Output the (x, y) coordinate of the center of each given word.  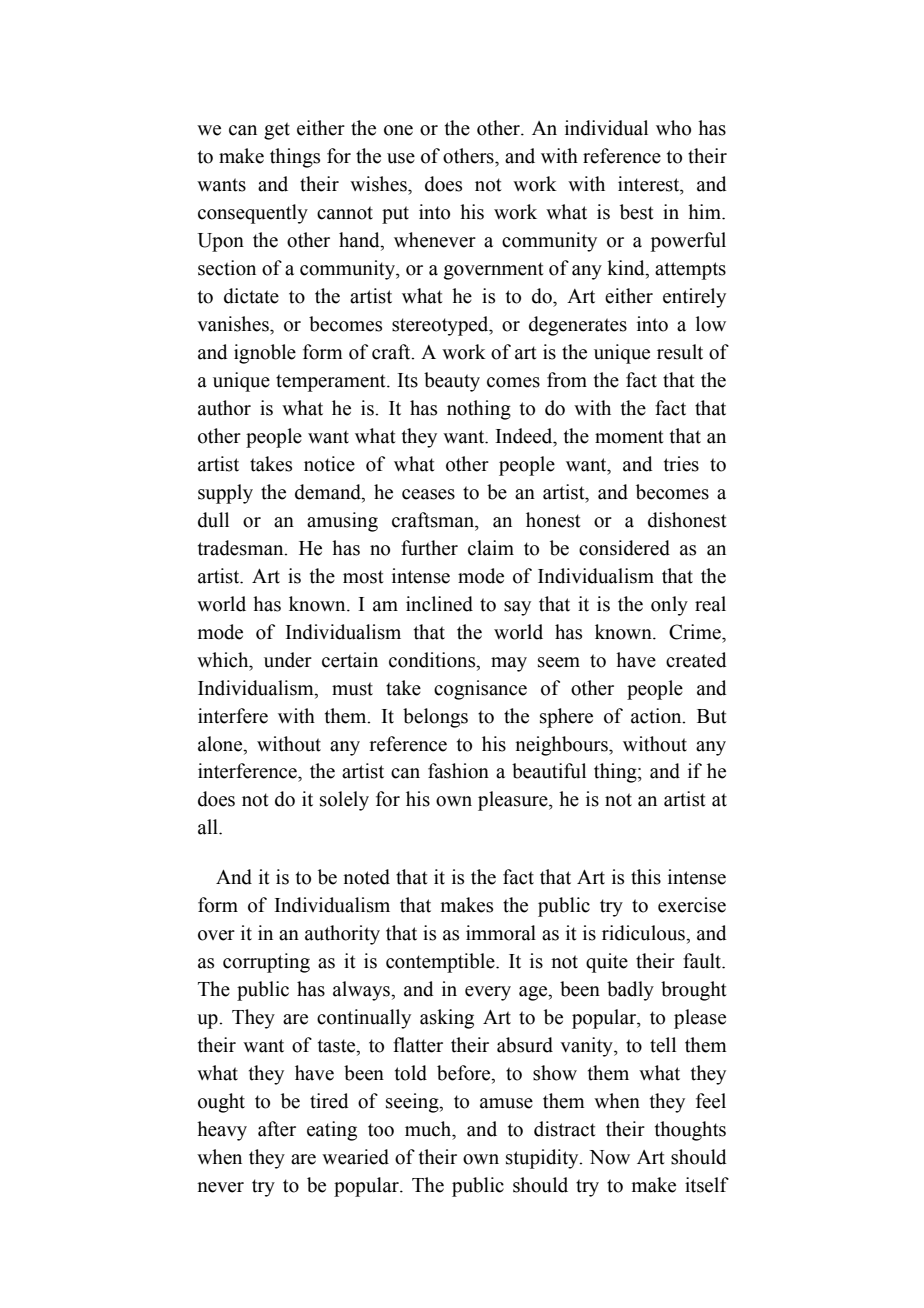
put (395, 215)
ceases (428, 494)
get (277, 131)
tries (681, 464)
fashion (458, 771)
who (673, 128)
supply (225, 494)
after (277, 1129)
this (646, 877)
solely (344, 801)
